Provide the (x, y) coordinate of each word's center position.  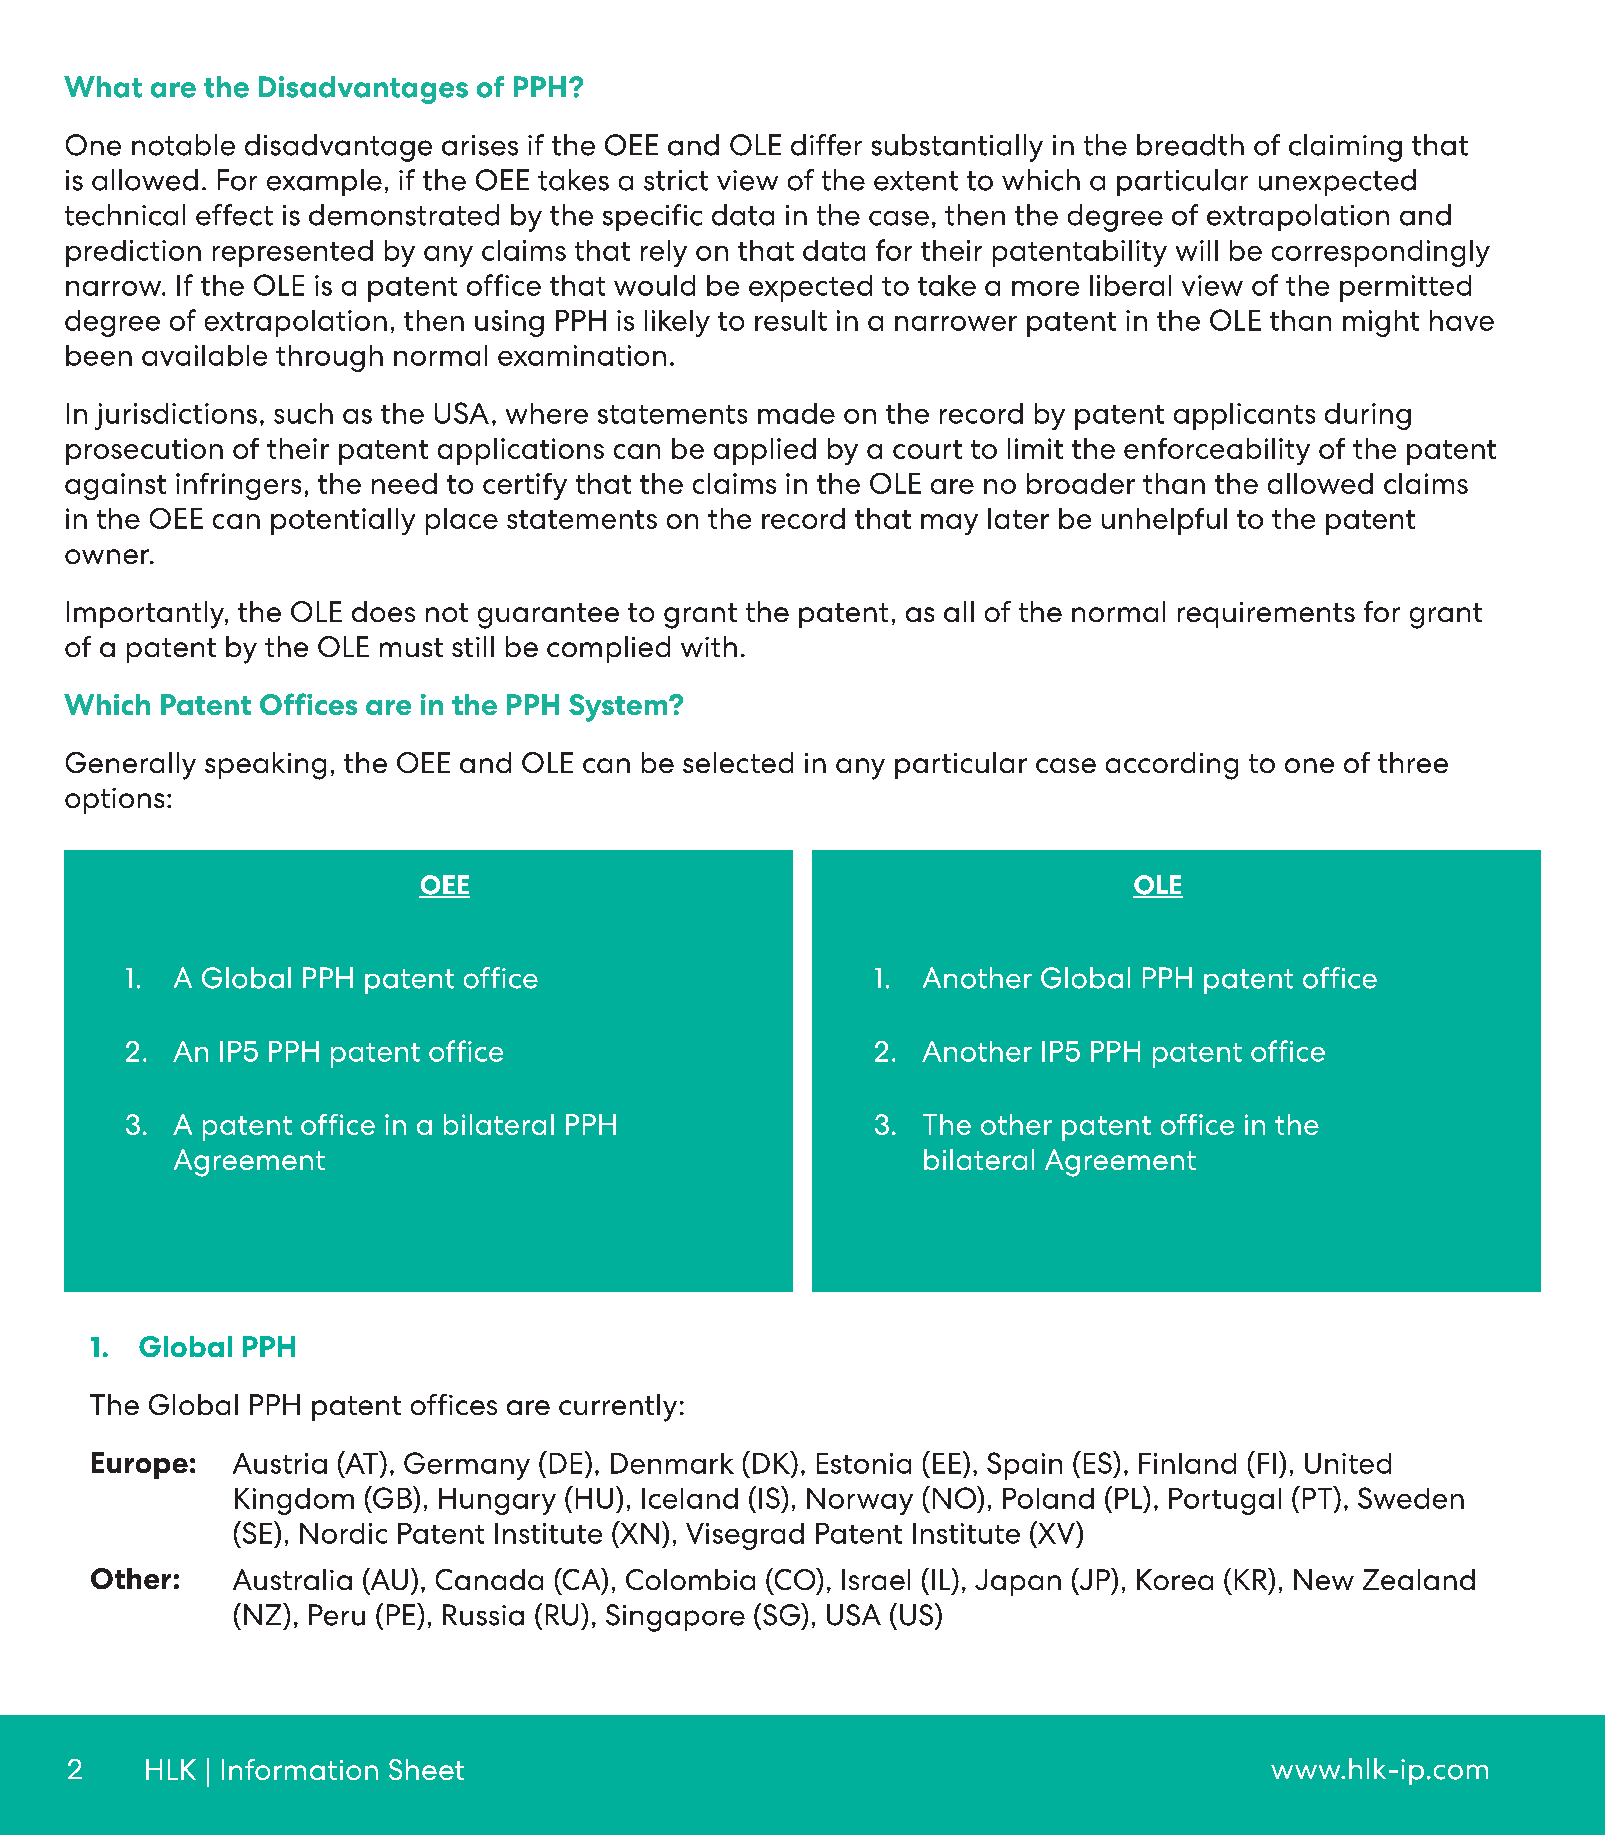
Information (300, 1769)
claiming (1345, 148)
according (1172, 766)
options (114, 801)
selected (738, 762)
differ (826, 145)
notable (183, 145)
